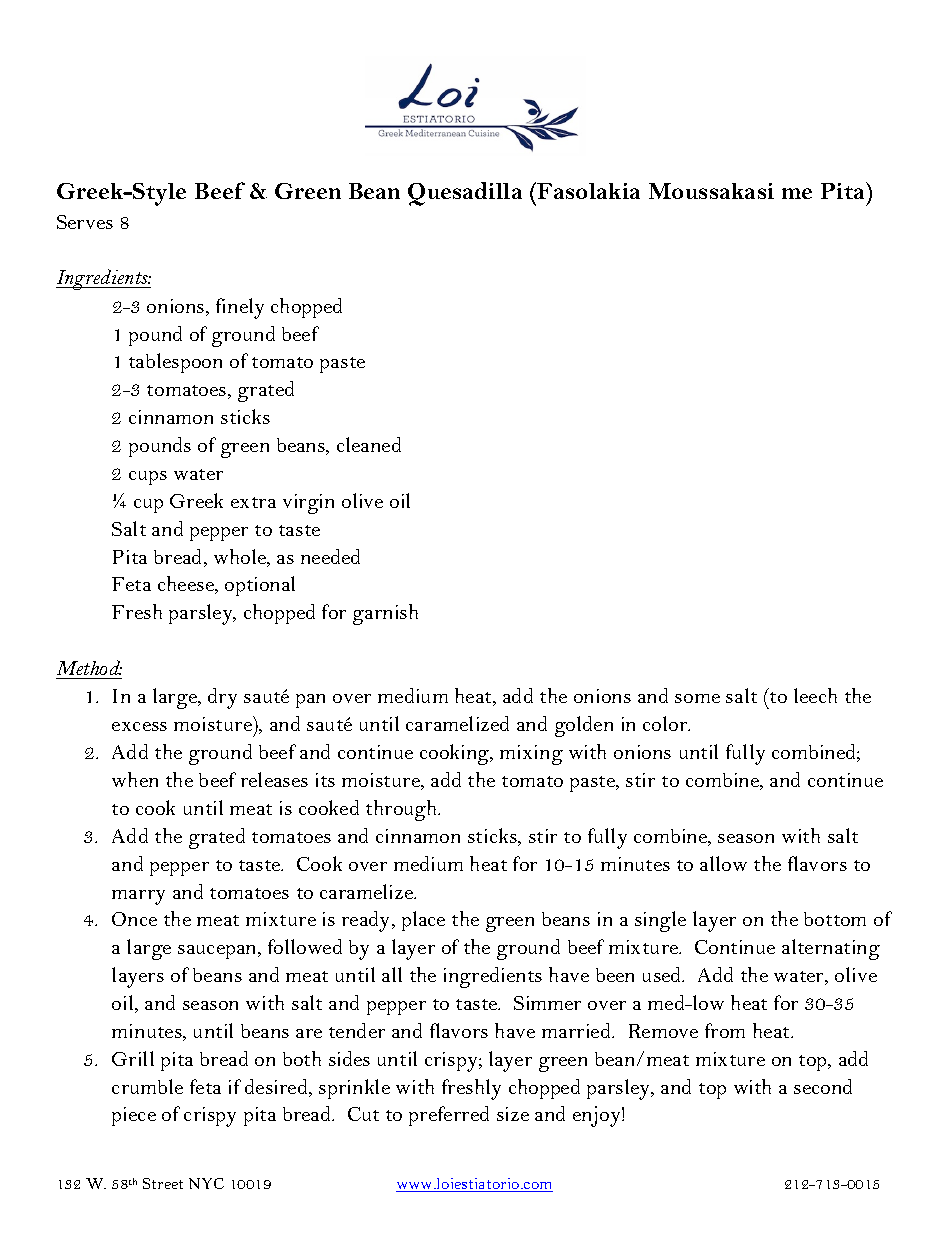  Describe the element at coordinates (660, 921) in the image. I see `single` at that location.
